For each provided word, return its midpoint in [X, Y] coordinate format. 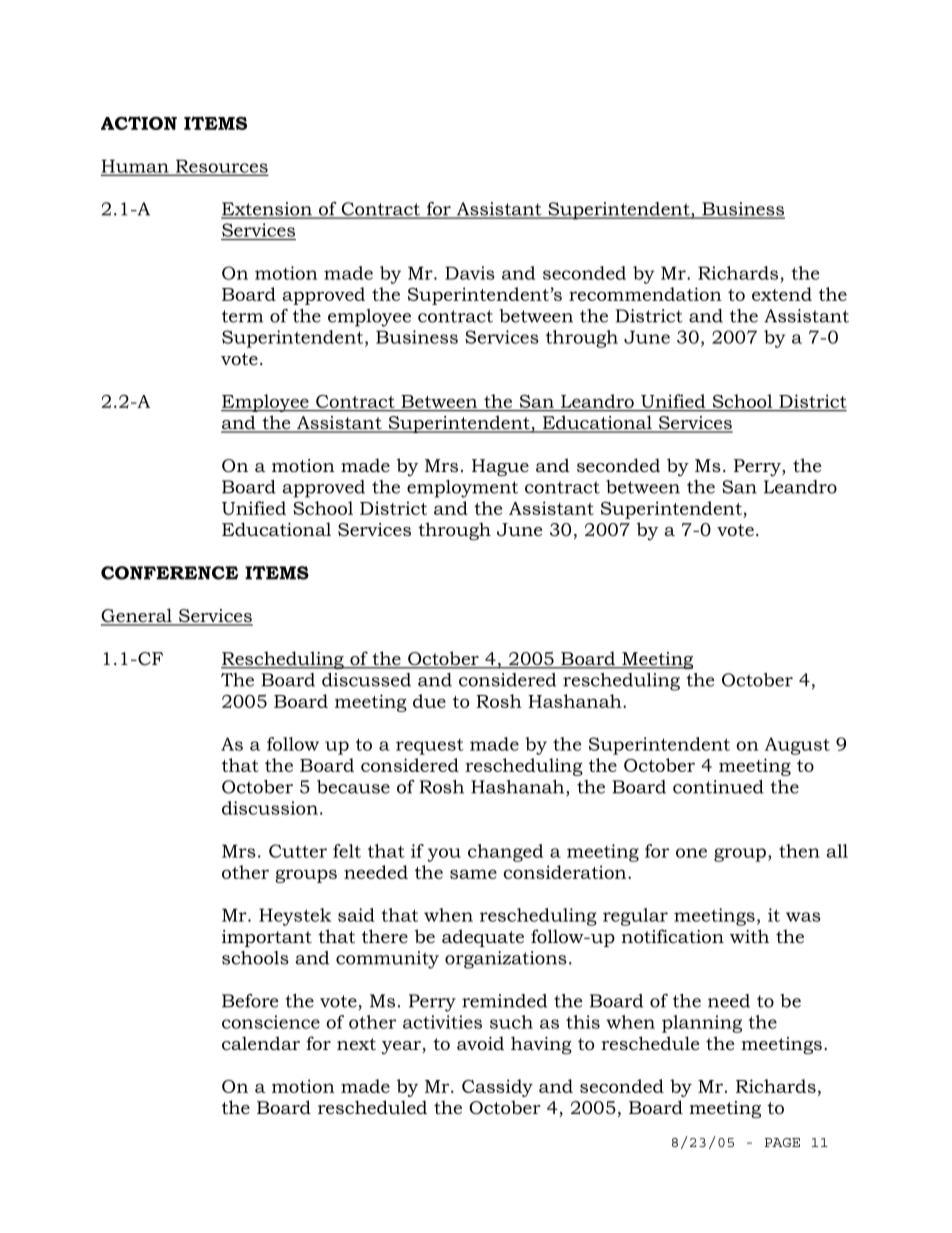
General [137, 616]
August [797, 746]
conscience [271, 1022]
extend [782, 294]
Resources [221, 167]
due [429, 701]
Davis [470, 273]
